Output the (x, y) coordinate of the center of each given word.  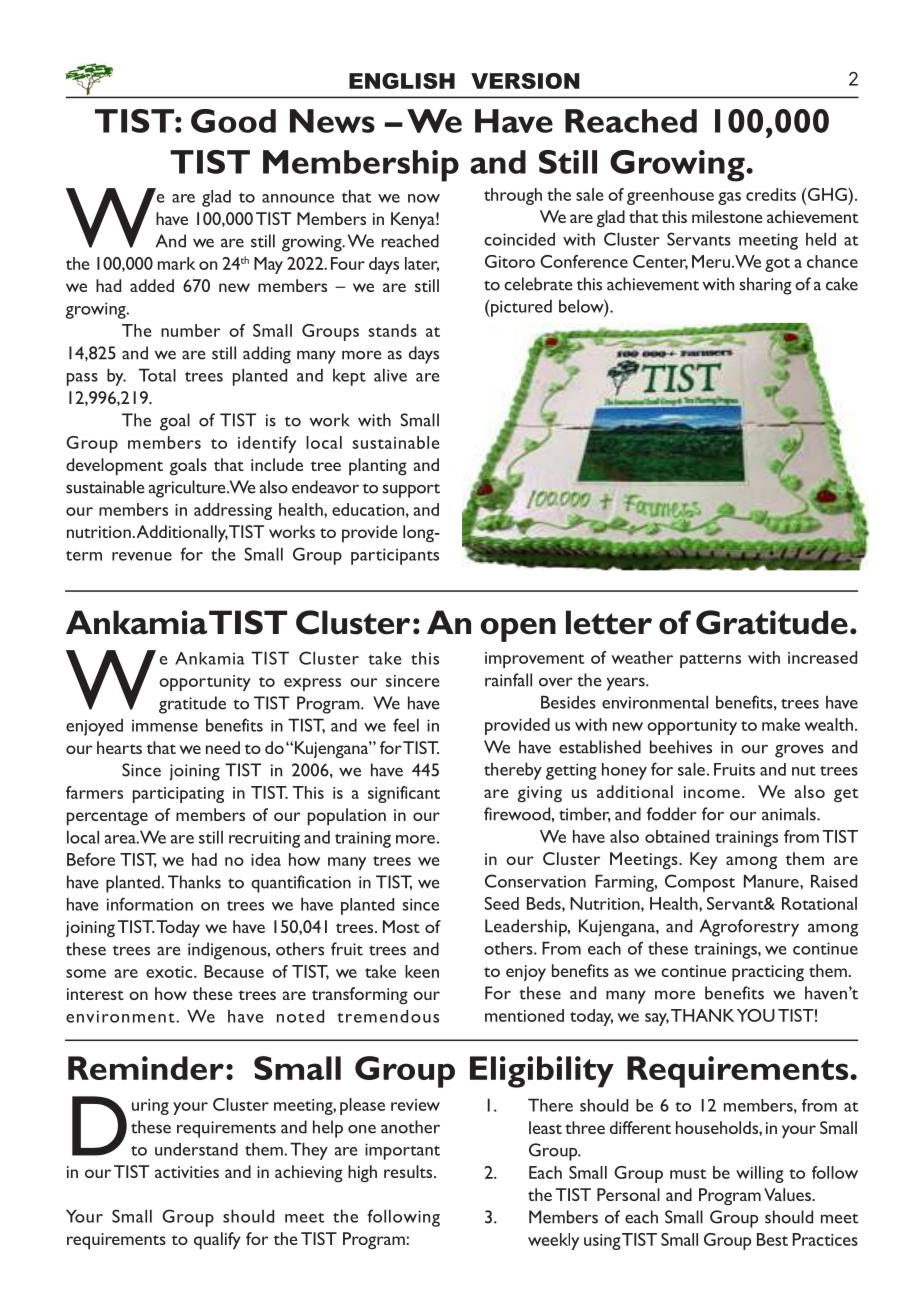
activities (187, 1172)
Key (704, 861)
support (411, 490)
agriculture (188, 489)
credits (771, 194)
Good (233, 121)
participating (178, 795)
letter (609, 622)
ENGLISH (402, 81)
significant (404, 794)
